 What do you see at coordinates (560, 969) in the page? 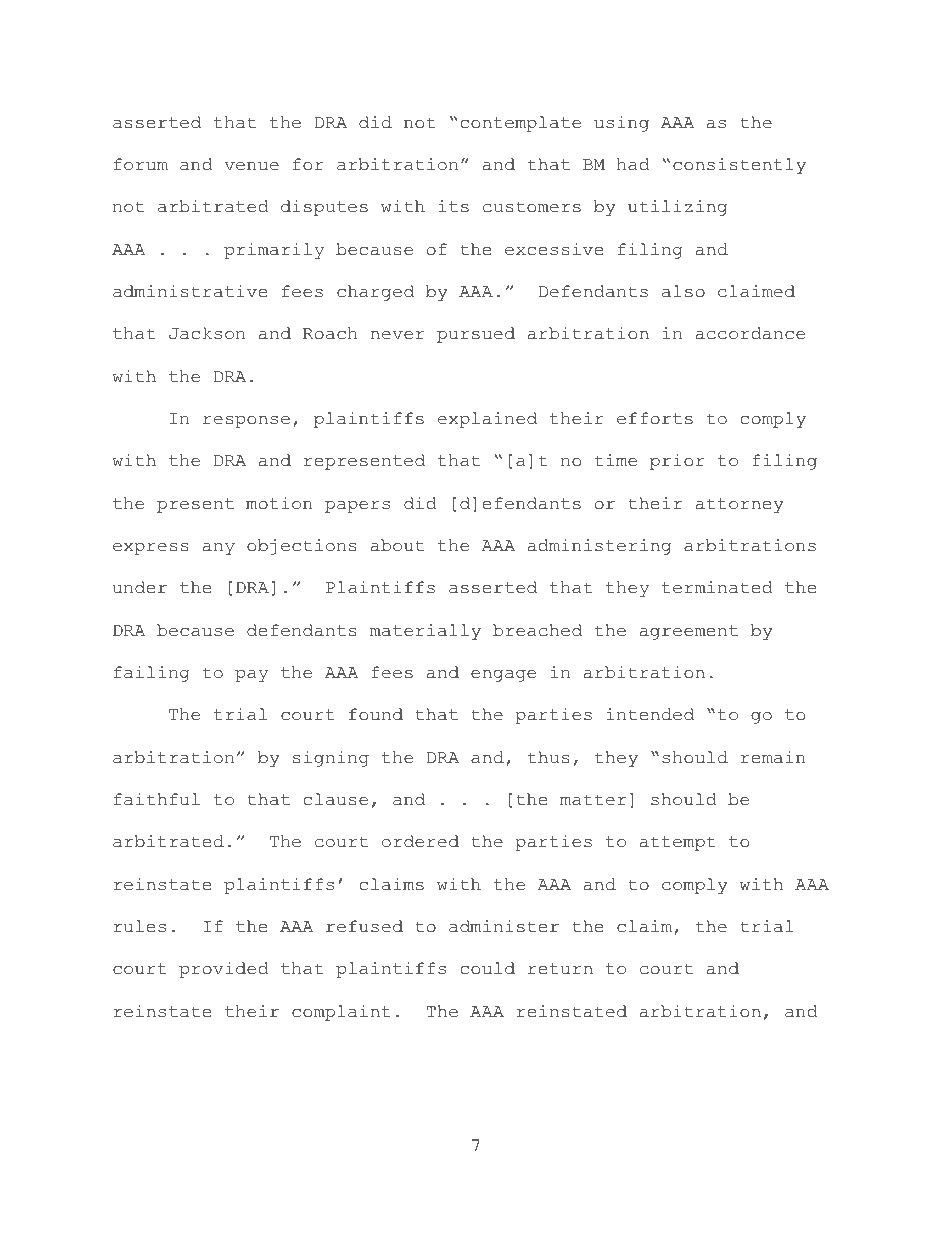
I see `return` at bounding box center [560, 969].
